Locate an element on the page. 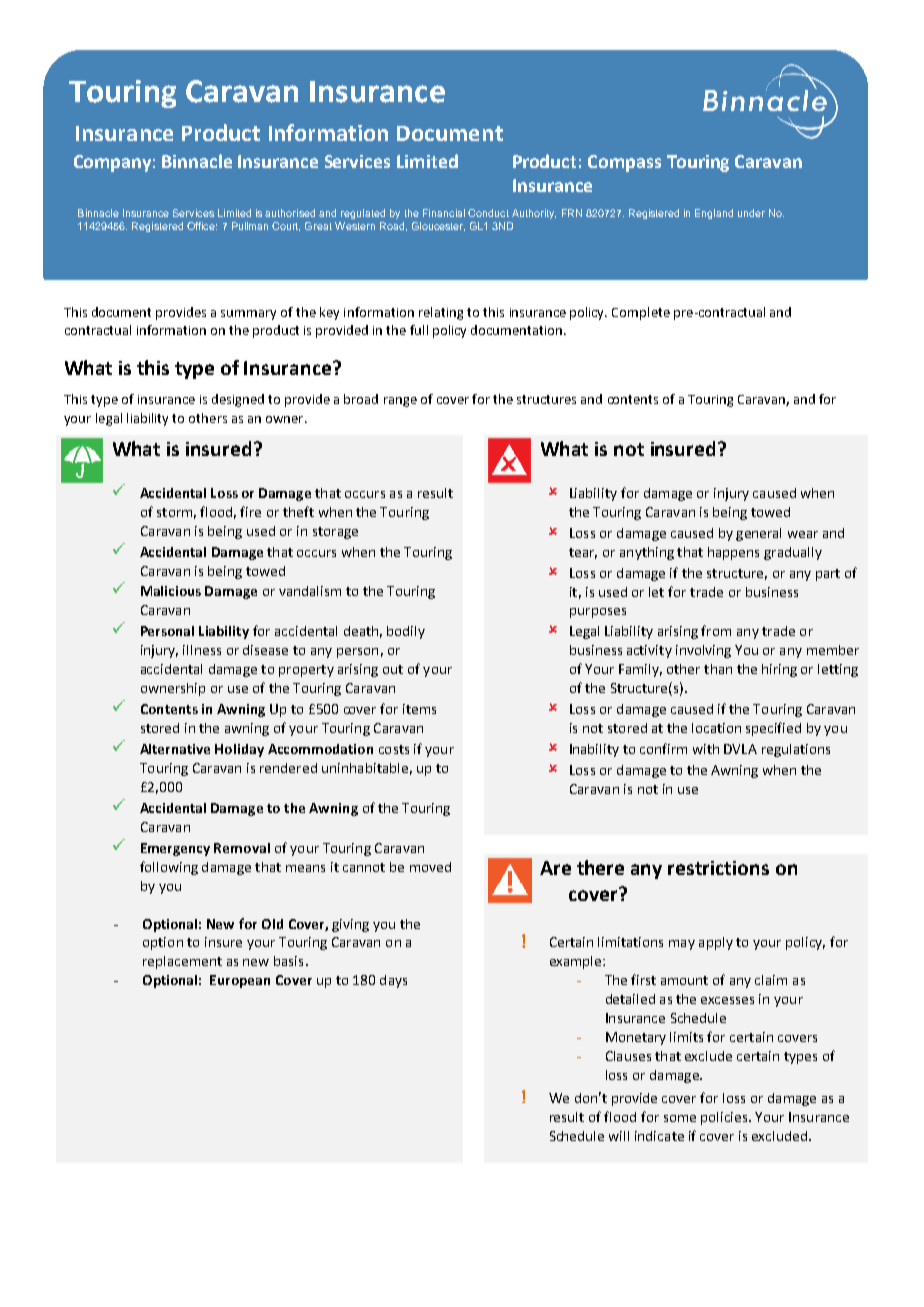 The height and width of the image is (1307, 924). European is located at coordinates (240, 981).
